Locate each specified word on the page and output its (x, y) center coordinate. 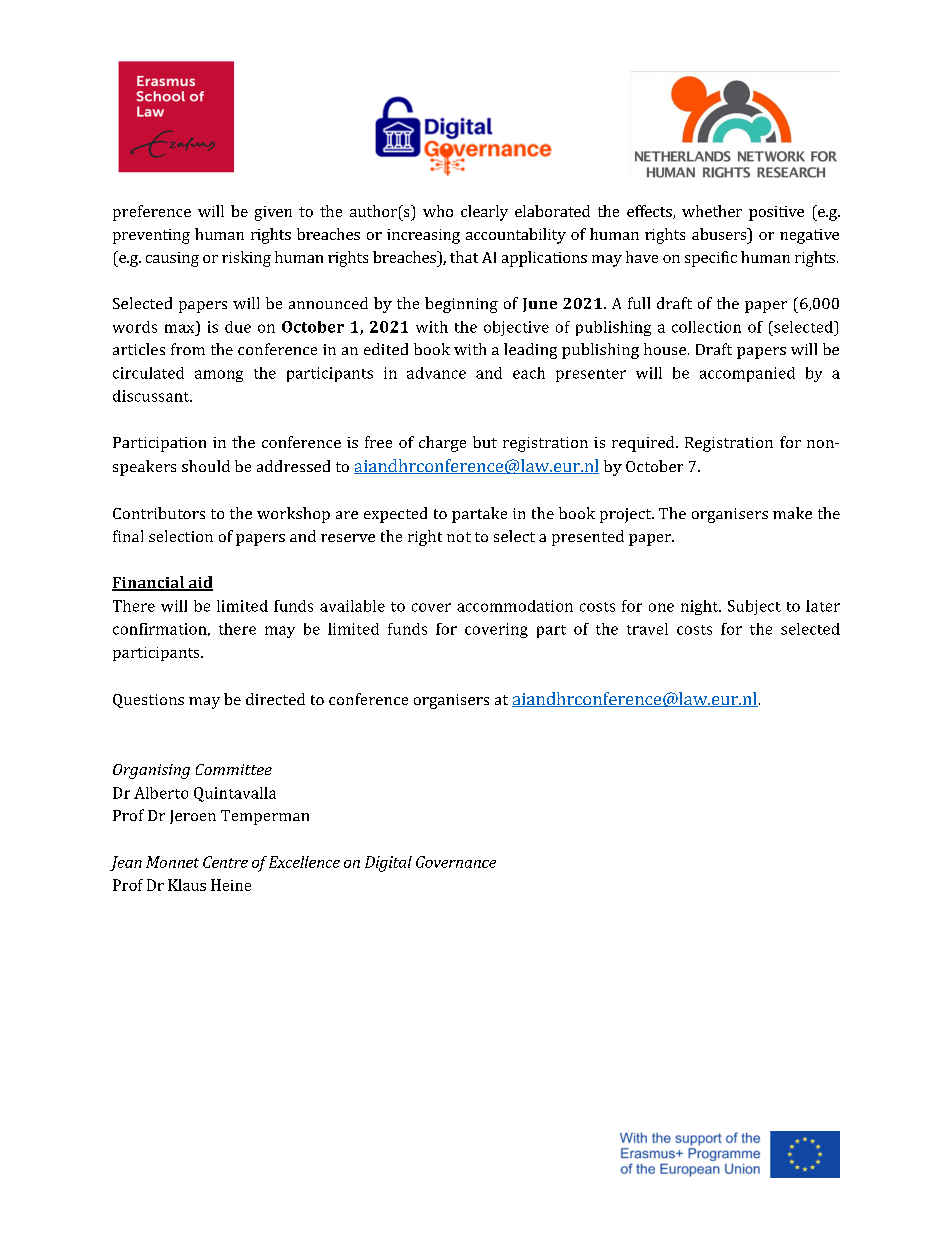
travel (647, 629)
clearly (484, 213)
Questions (148, 701)
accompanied (747, 374)
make (792, 513)
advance (436, 373)
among (219, 376)
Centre (225, 862)
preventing (151, 236)
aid (199, 583)
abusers (720, 234)
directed (275, 699)
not (459, 537)
